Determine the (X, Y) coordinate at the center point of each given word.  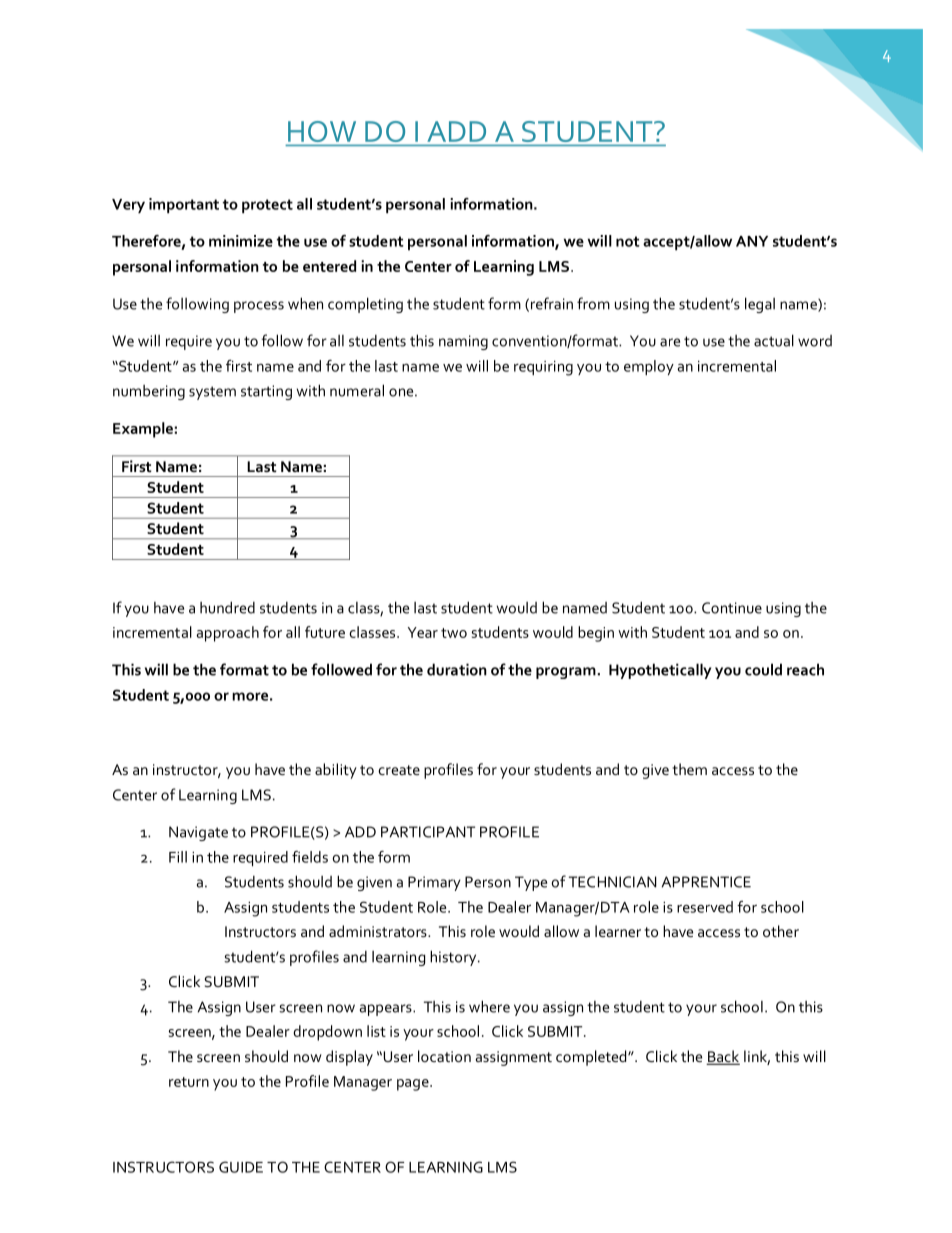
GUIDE (241, 1167)
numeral (357, 390)
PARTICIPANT (428, 832)
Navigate (198, 833)
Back (723, 1057)
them (689, 769)
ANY (752, 241)
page (414, 1085)
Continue (732, 608)
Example (143, 430)
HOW (322, 131)
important (184, 205)
